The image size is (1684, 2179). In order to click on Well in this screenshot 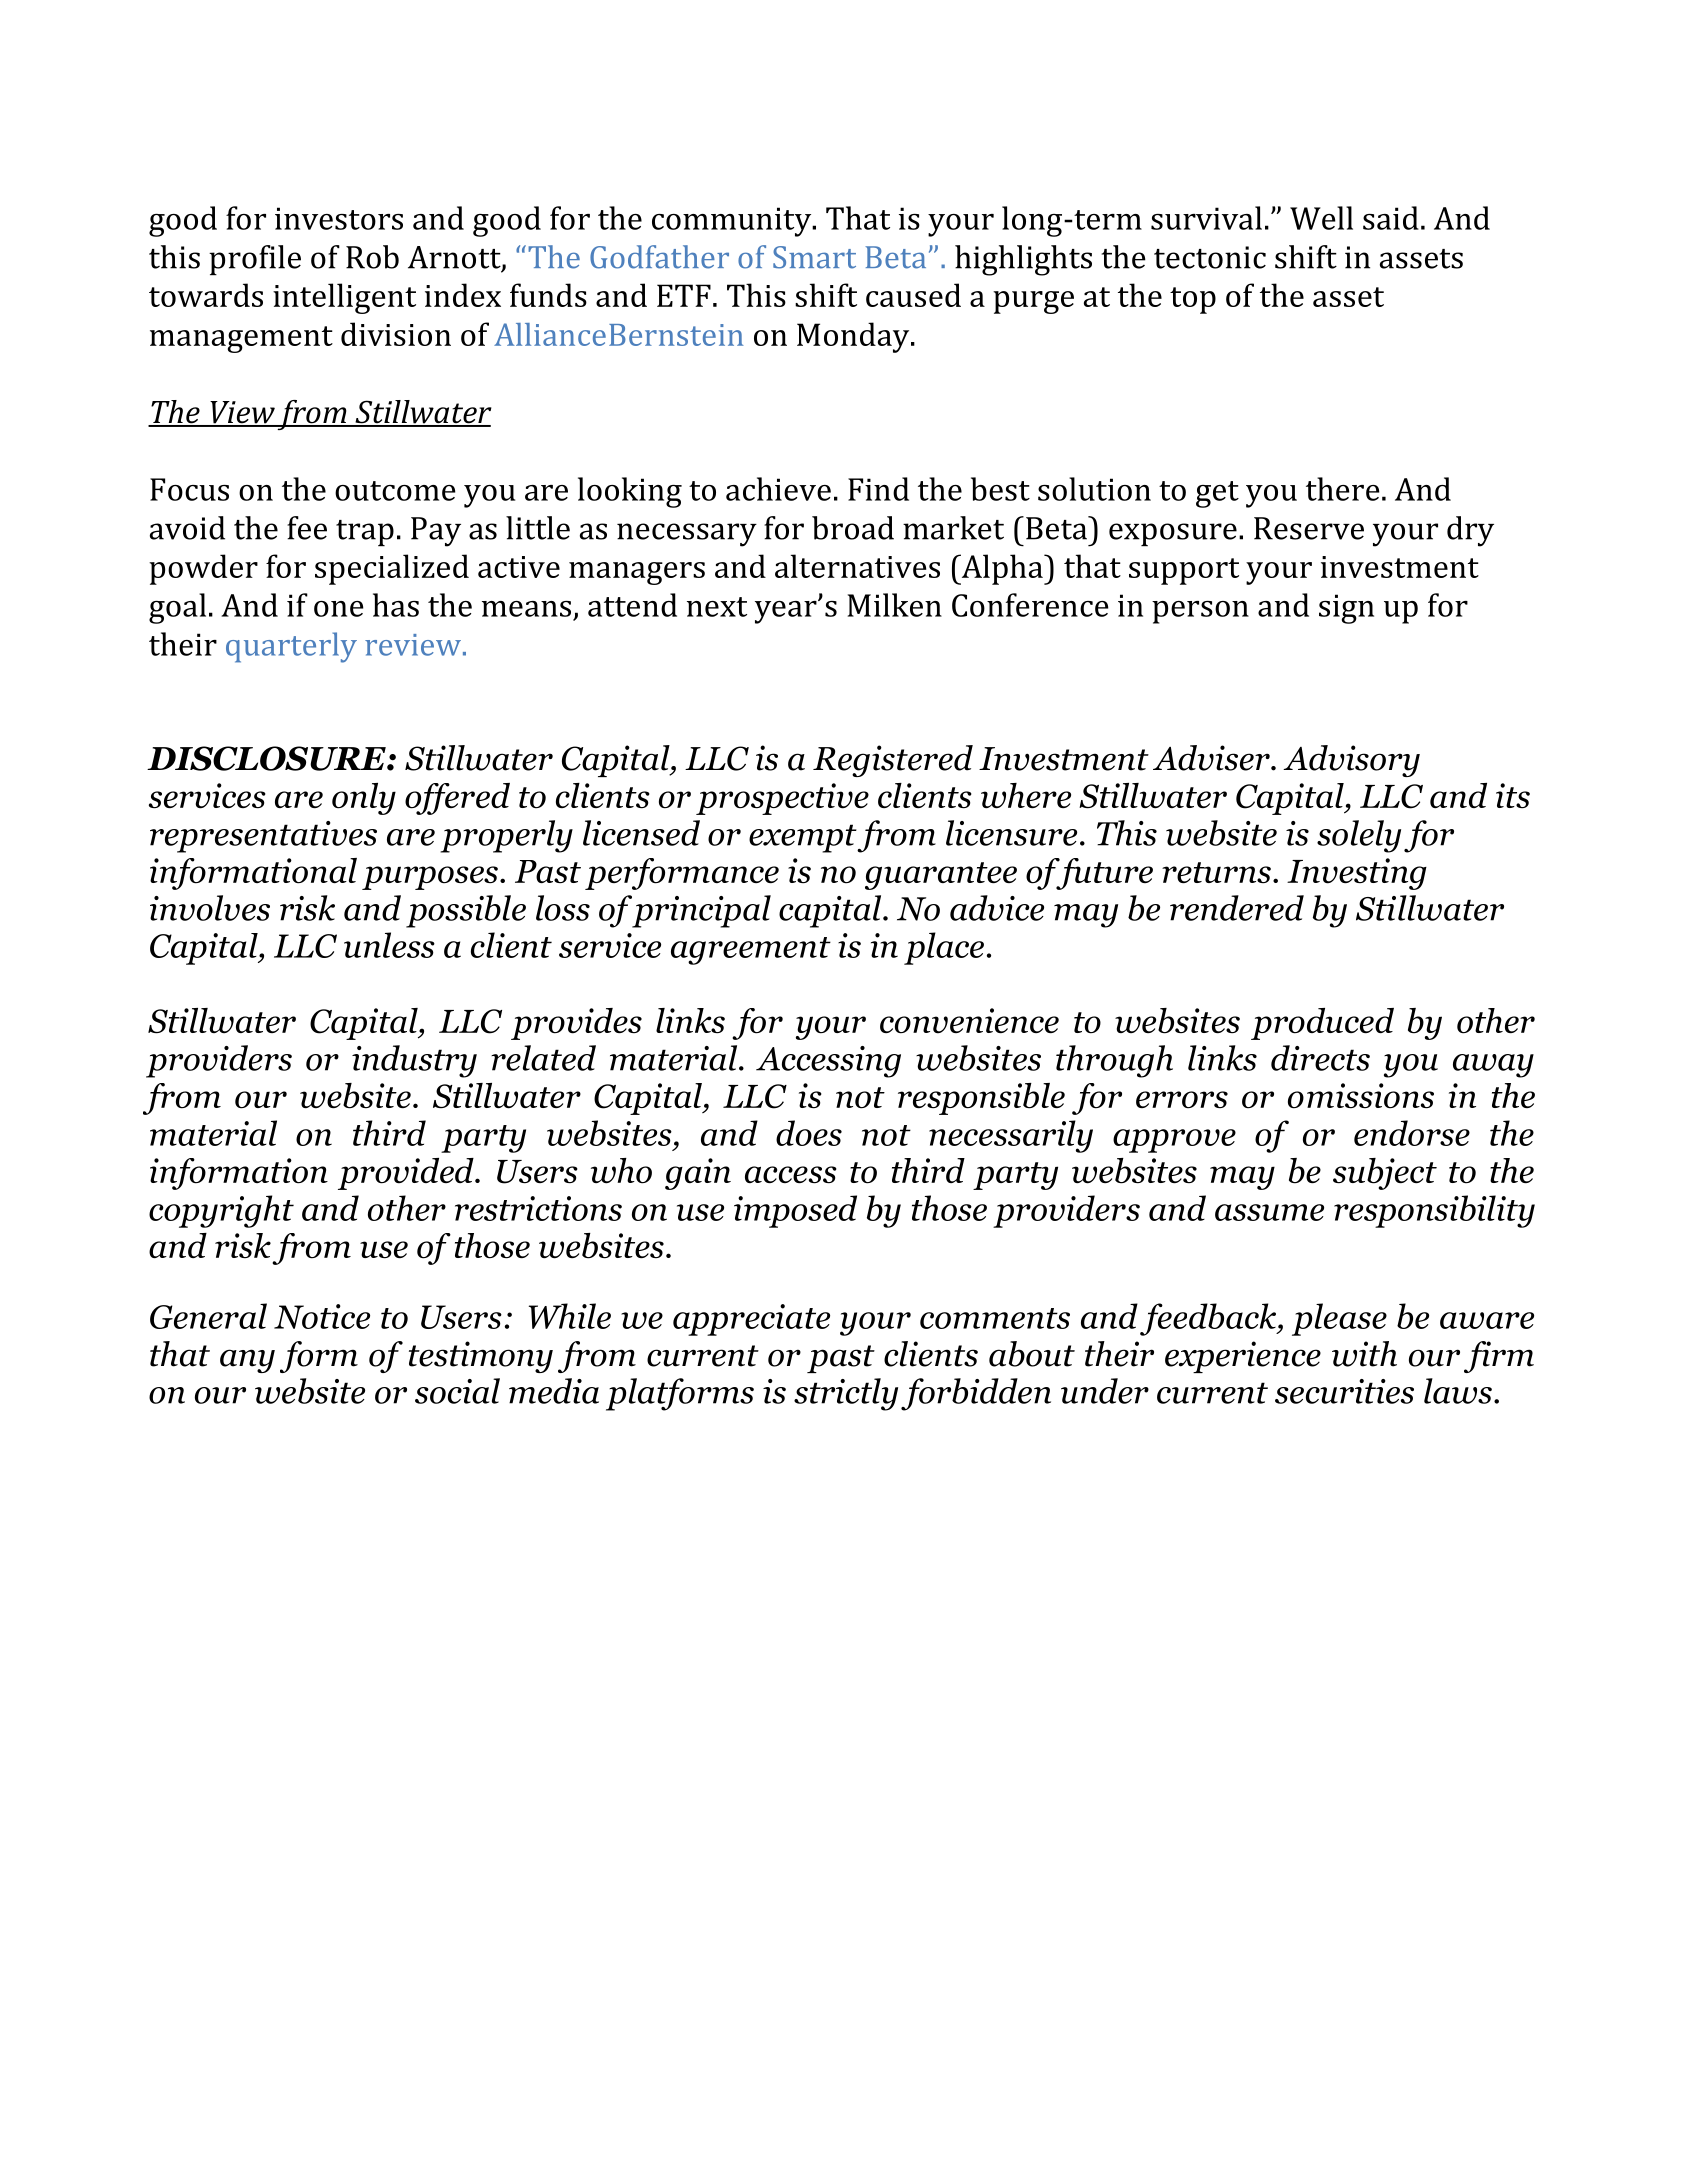, I will do `click(1321, 218)`.
